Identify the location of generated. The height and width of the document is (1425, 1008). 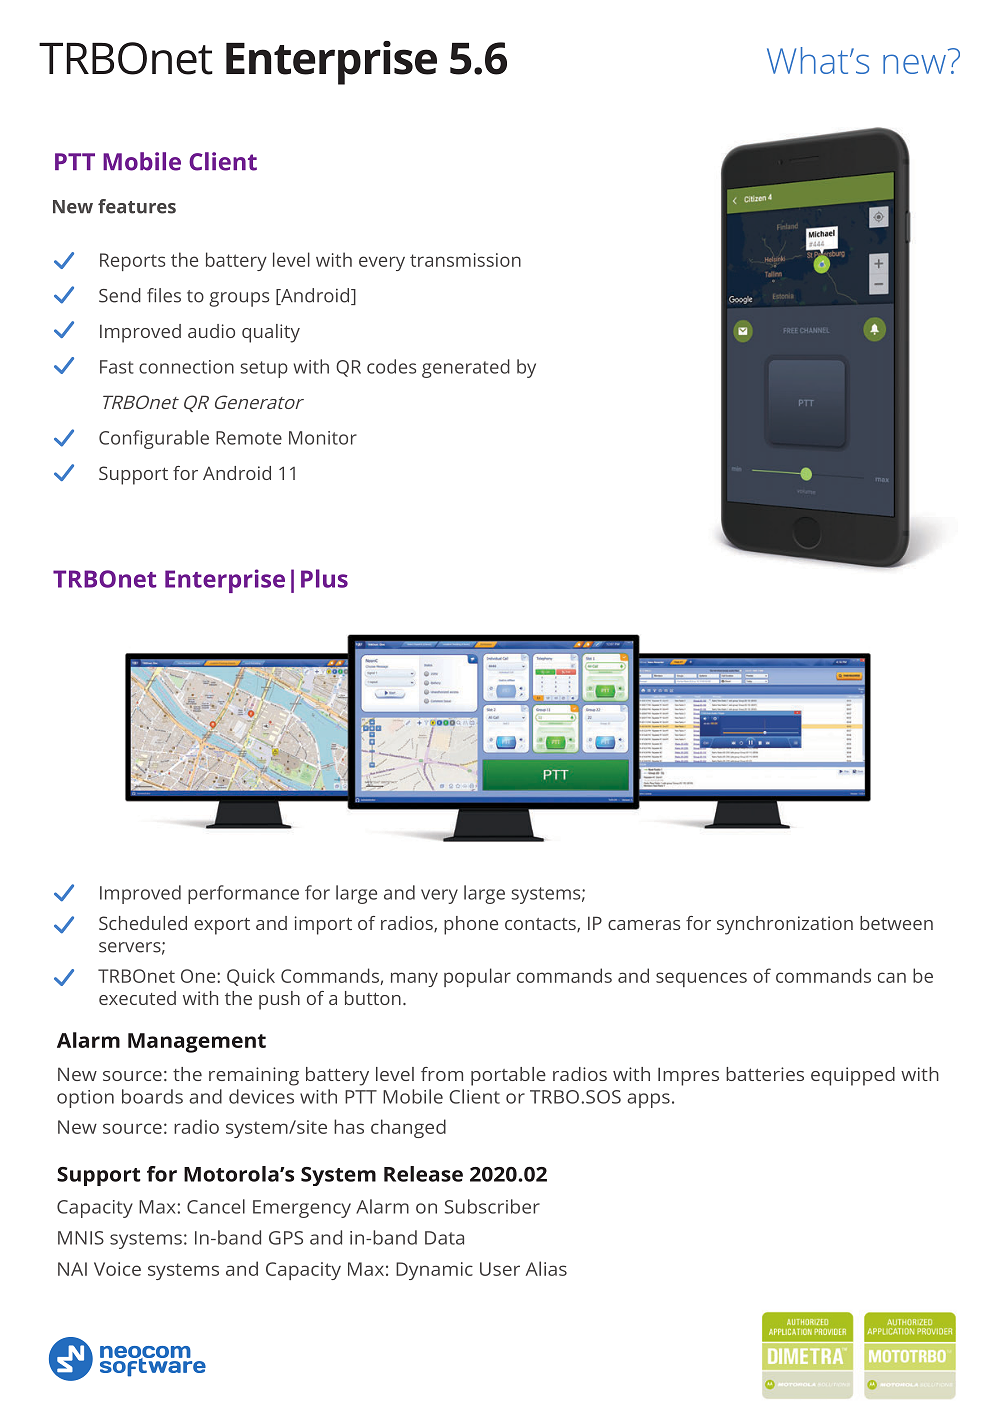
(466, 368).
